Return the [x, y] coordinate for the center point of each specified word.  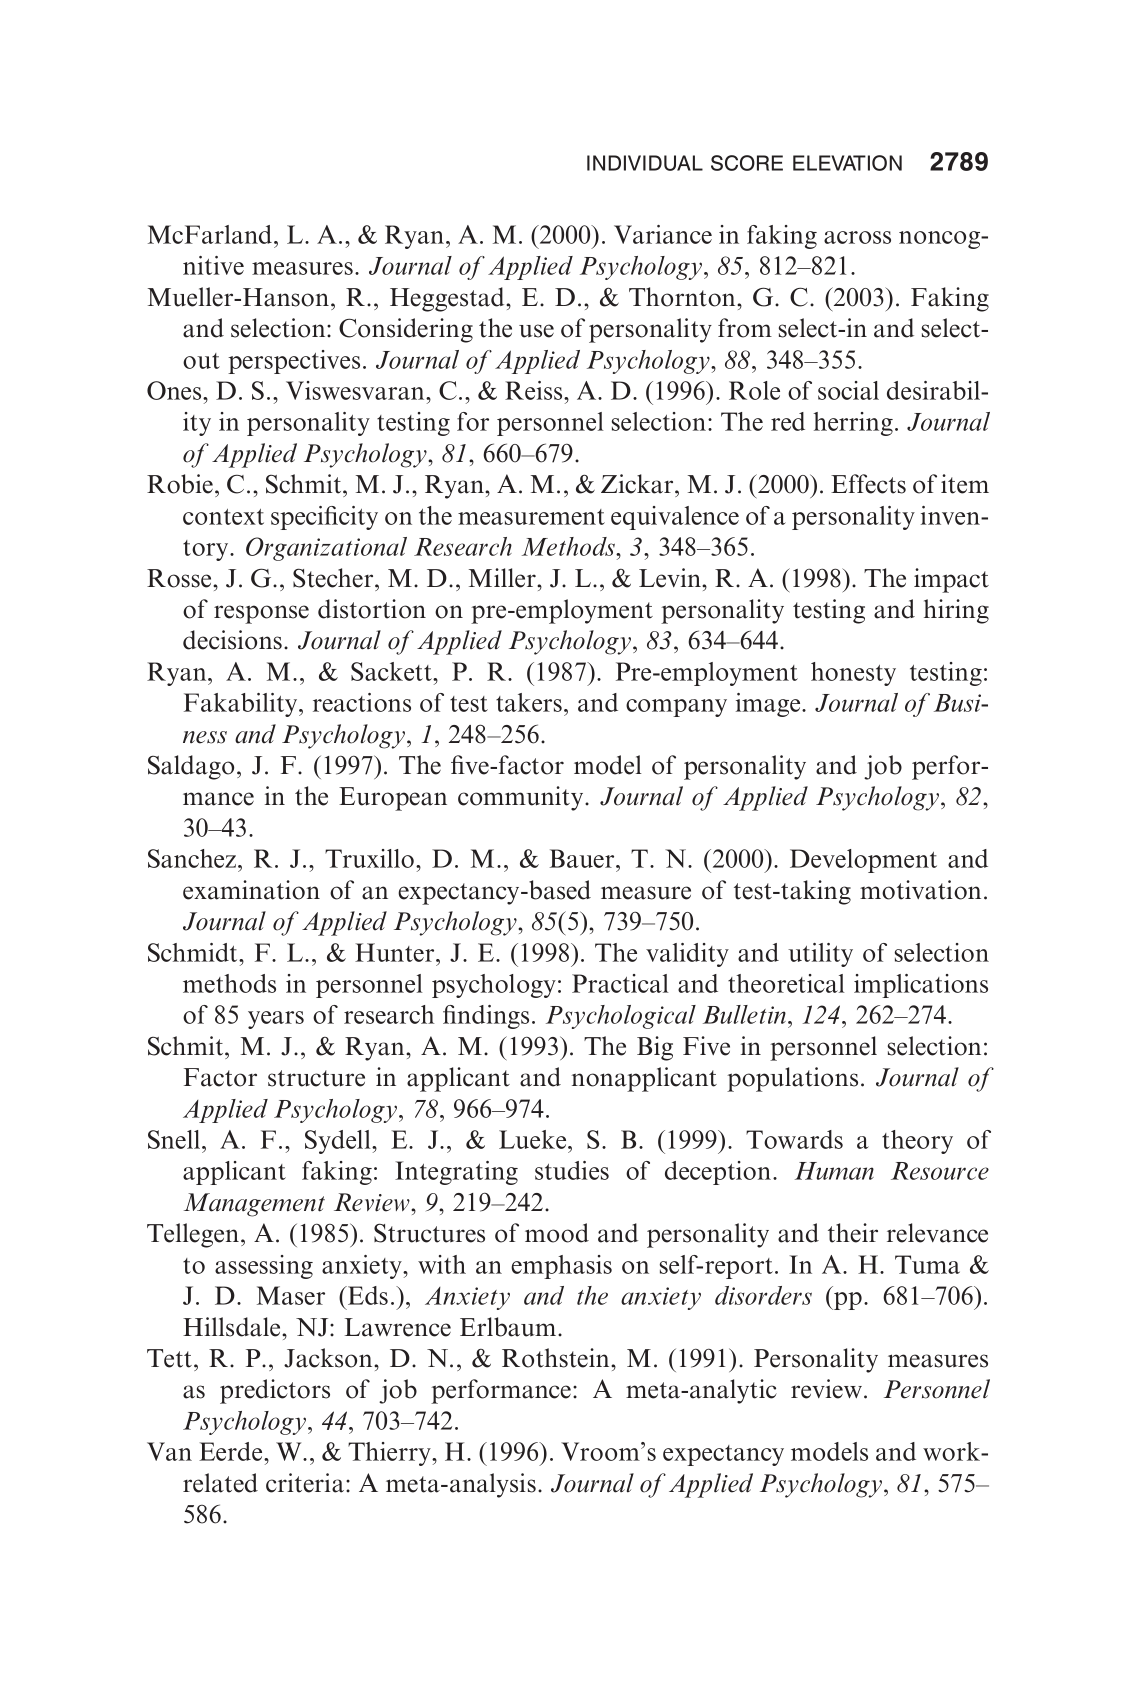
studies [572, 1170]
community [522, 798]
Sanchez [193, 858]
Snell [175, 1139]
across [857, 237]
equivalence [675, 518]
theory [917, 1142]
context [223, 517]
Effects [868, 484]
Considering [406, 330]
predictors [275, 1391]
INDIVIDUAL [645, 163]
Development [863, 861]
